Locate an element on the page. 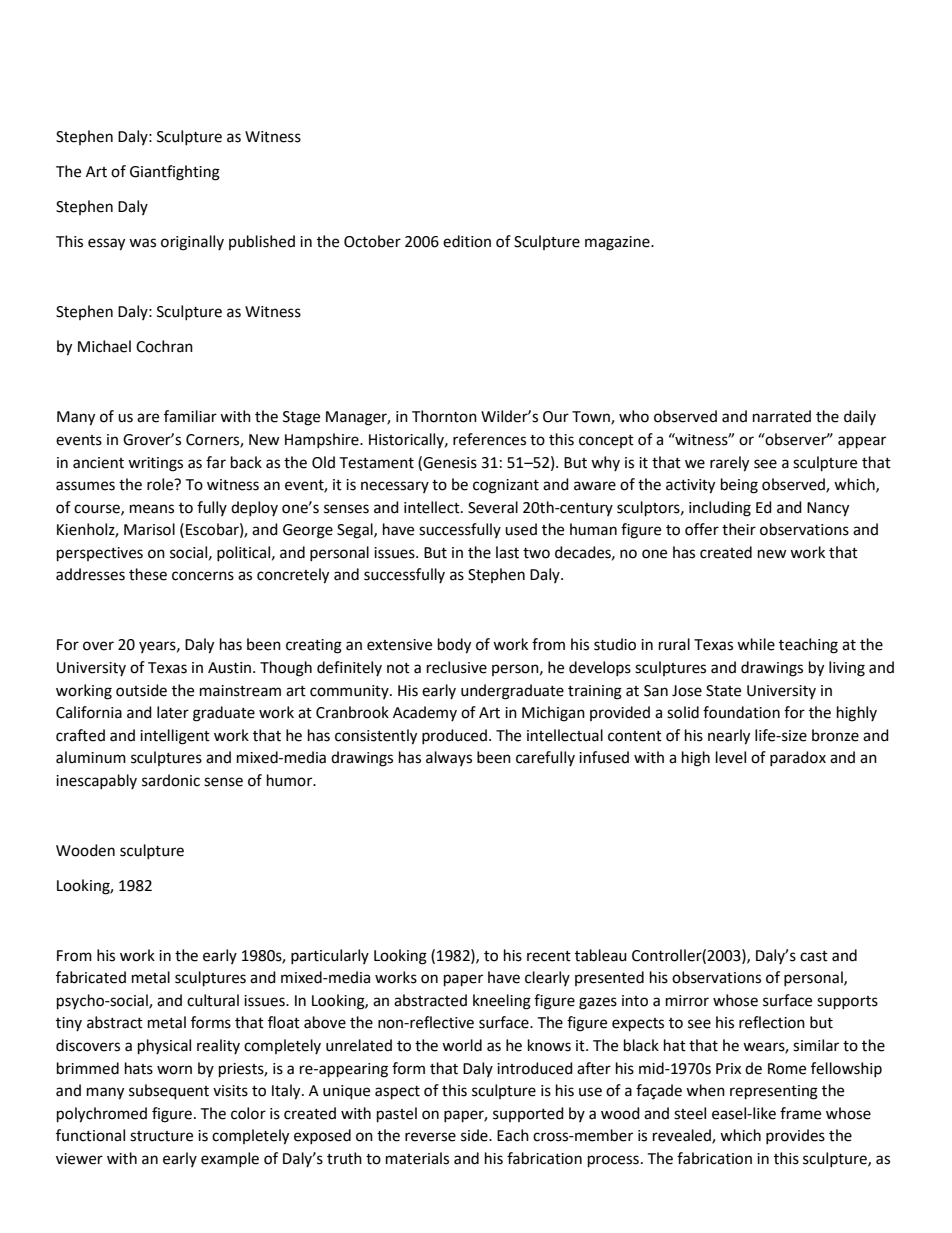 The width and height of the document is (952, 1233). later is located at coordinates (173, 712).
